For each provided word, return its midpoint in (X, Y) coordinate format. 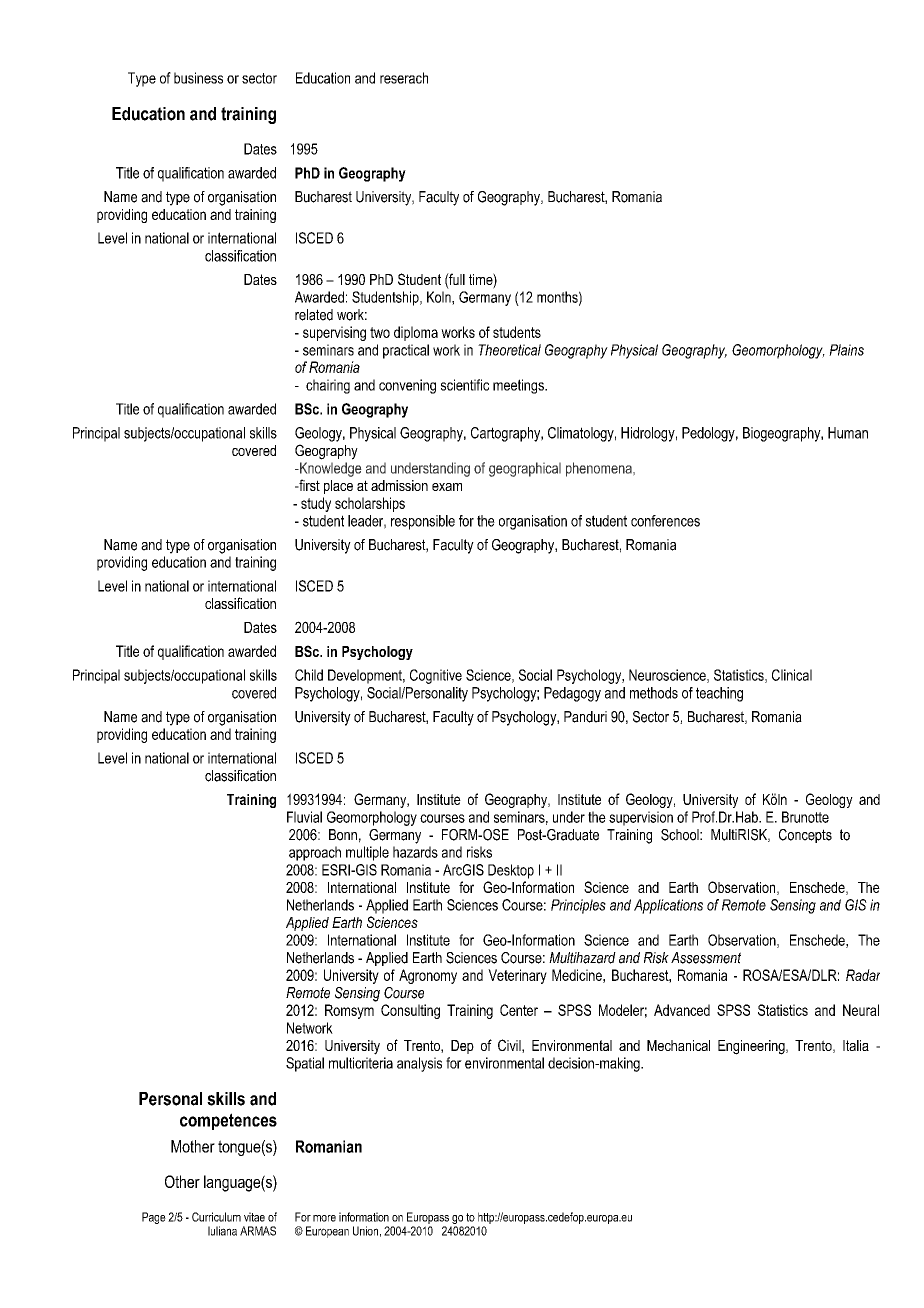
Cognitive (436, 676)
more (324, 1218)
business (198, 78)
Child (309, 675)
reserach (404, 78)
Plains (846, 350)
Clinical (792, 675)
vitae (254, 1217)
